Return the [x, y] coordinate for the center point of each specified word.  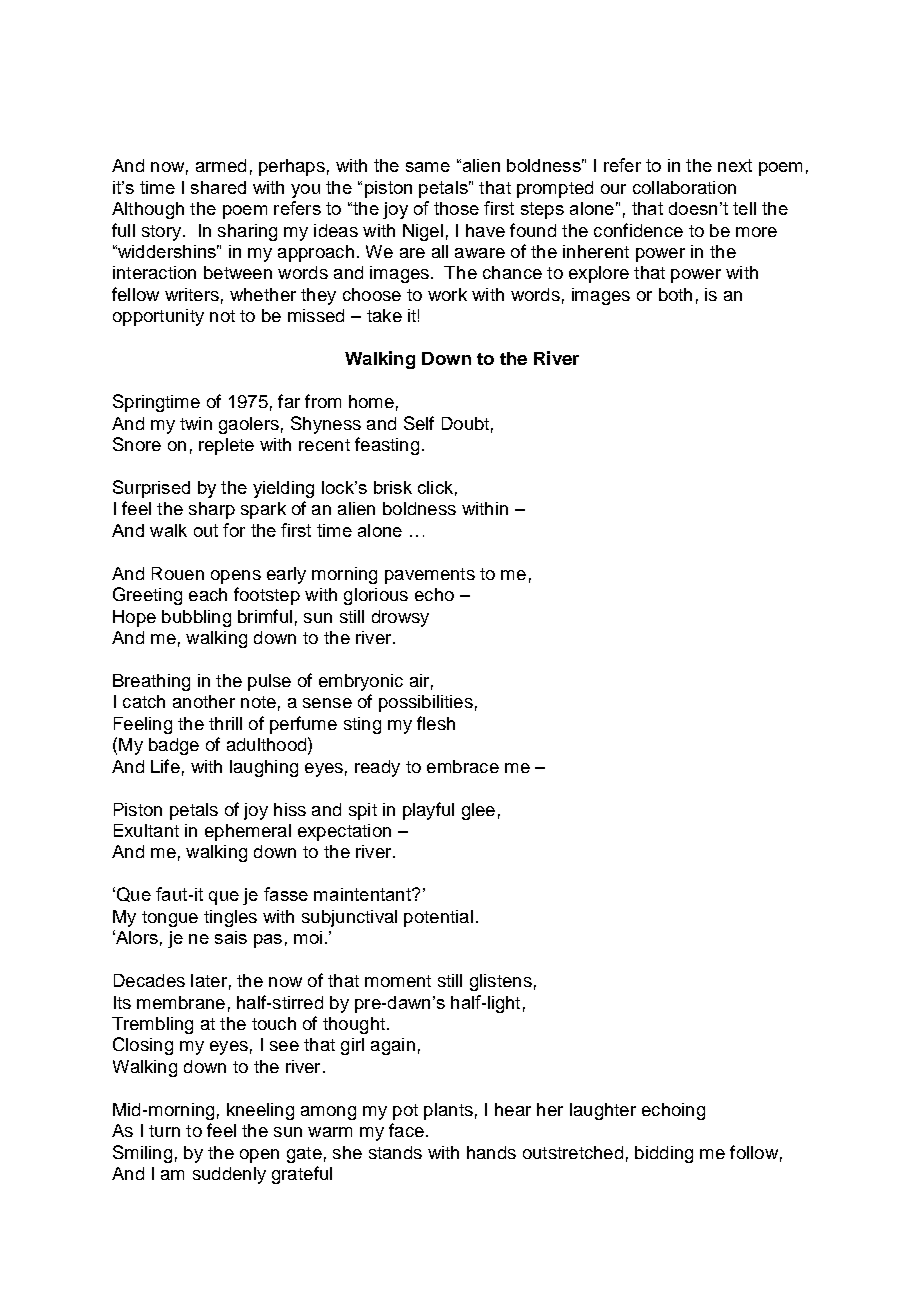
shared [218, 187]
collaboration [684, 187]
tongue [170, 919]
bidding [664, 1154]
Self [419, 423]
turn [164, 1131]
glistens [501, 982]
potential [438, 918]
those [456, 208]
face [406, 1130]
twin [196, 423]
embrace [463, 766]
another [204, 701]
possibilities [426, 703]
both [675, 294]
